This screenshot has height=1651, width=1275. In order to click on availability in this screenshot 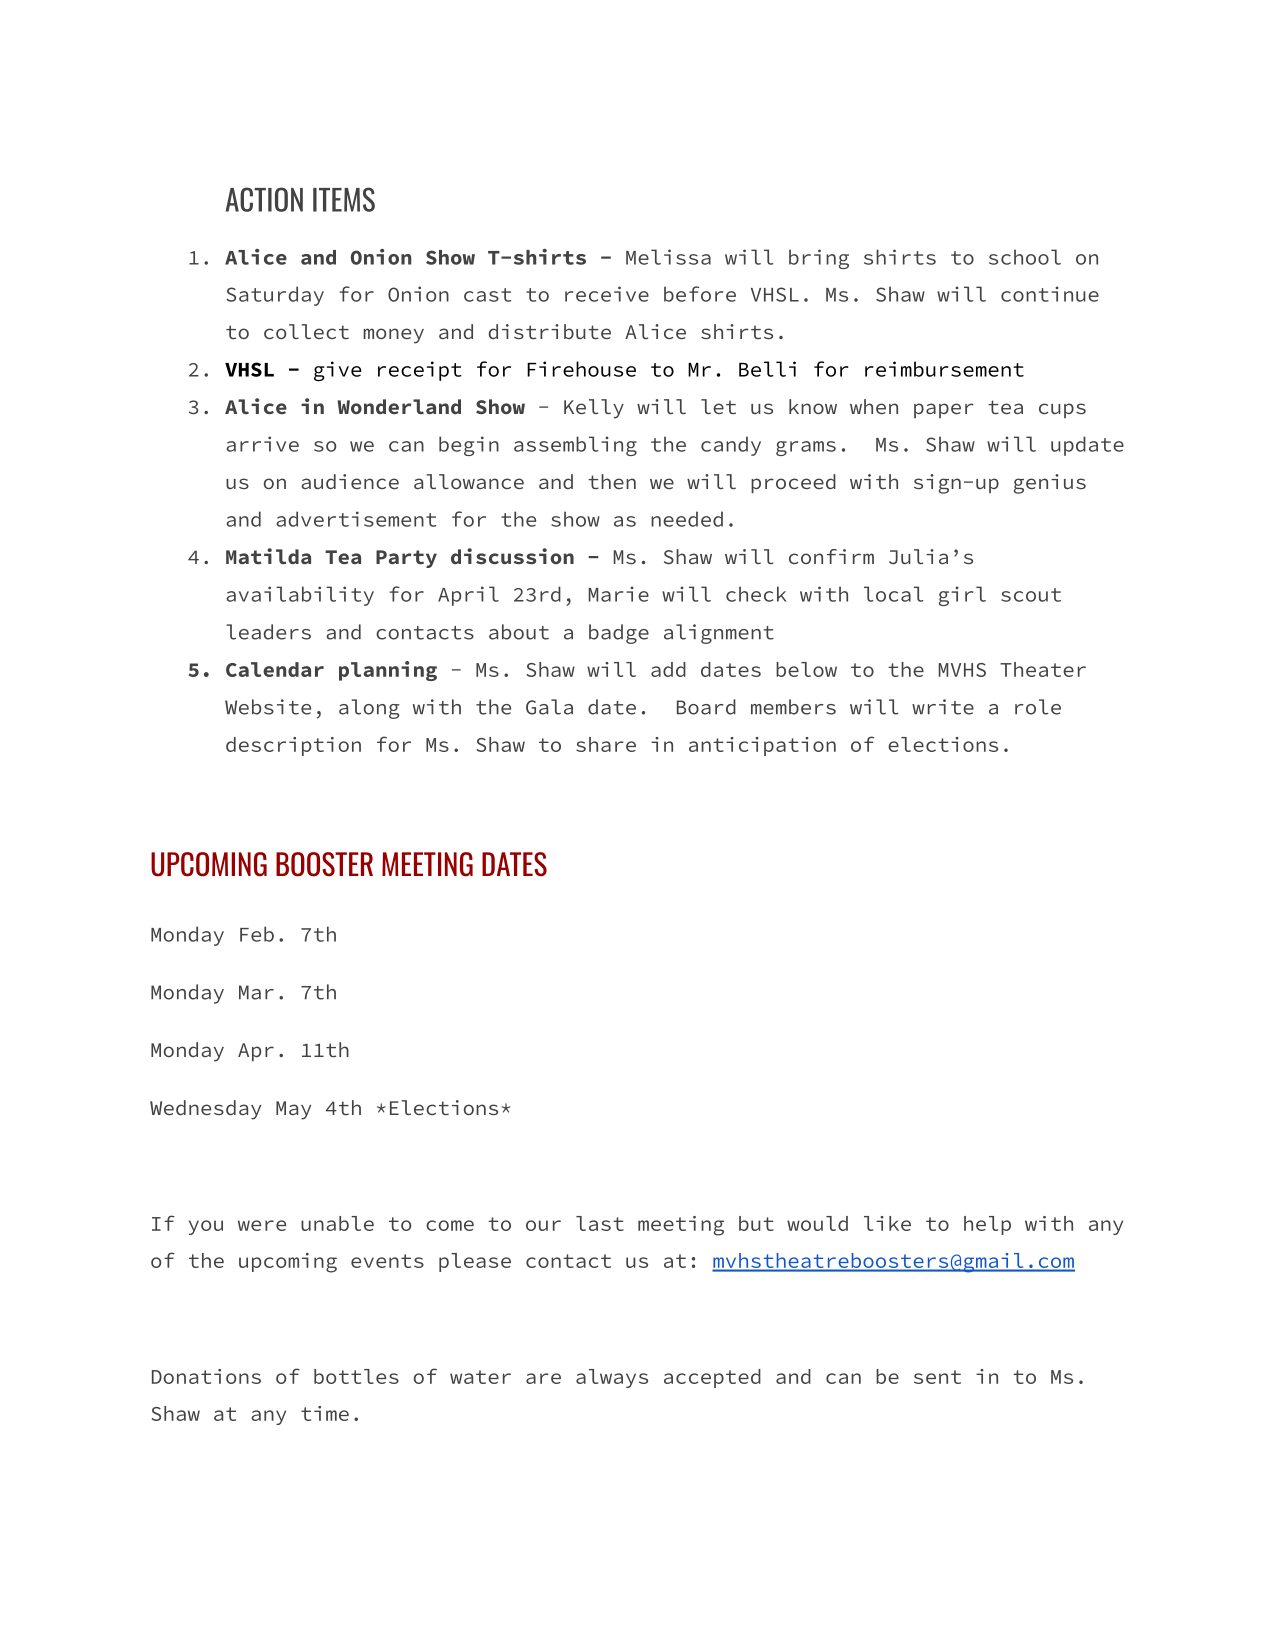, I will do `click(300, 596)`.
